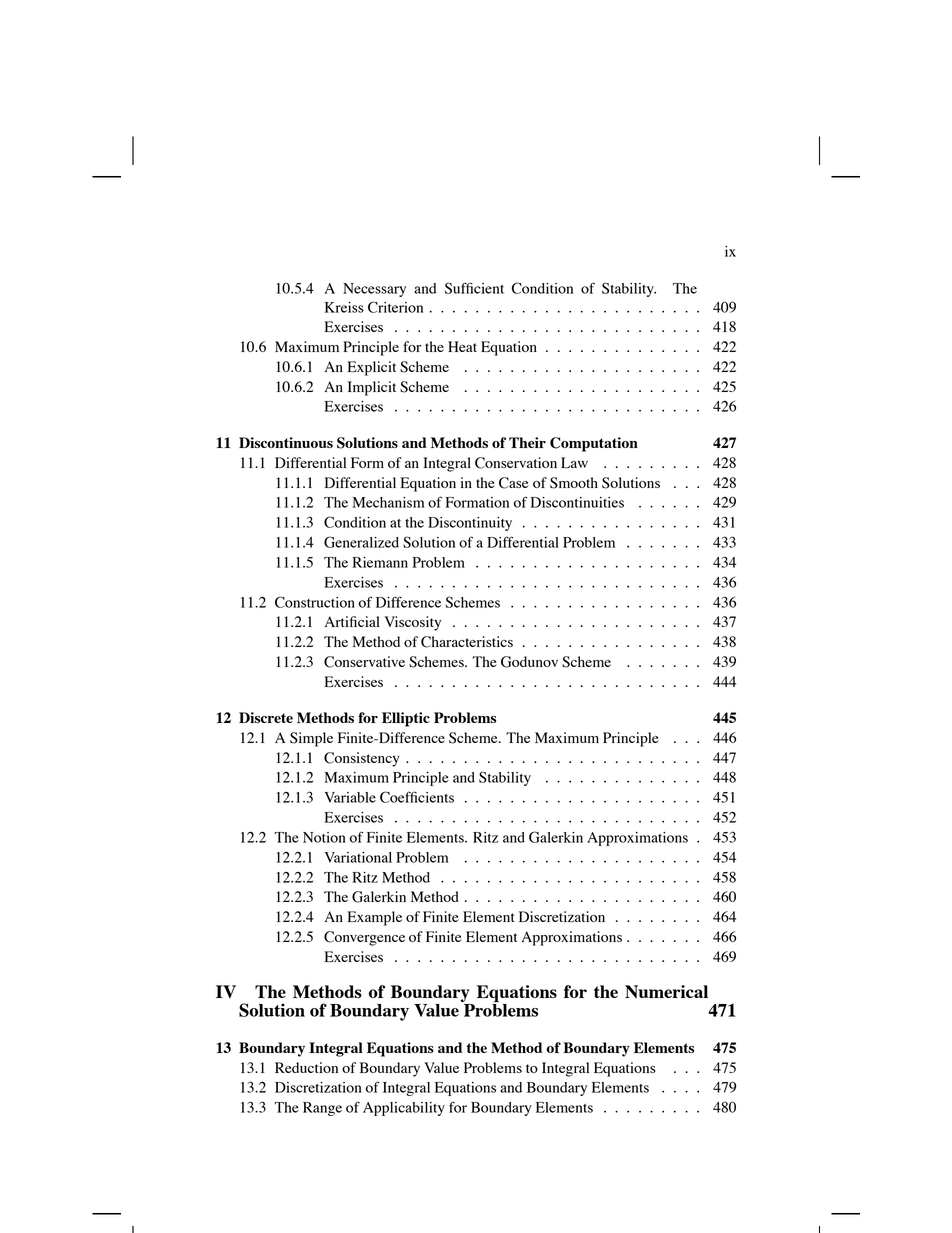  Describe the element at coordinates (306, 1067) in the screenshot. I see `Reduction` at that location.
